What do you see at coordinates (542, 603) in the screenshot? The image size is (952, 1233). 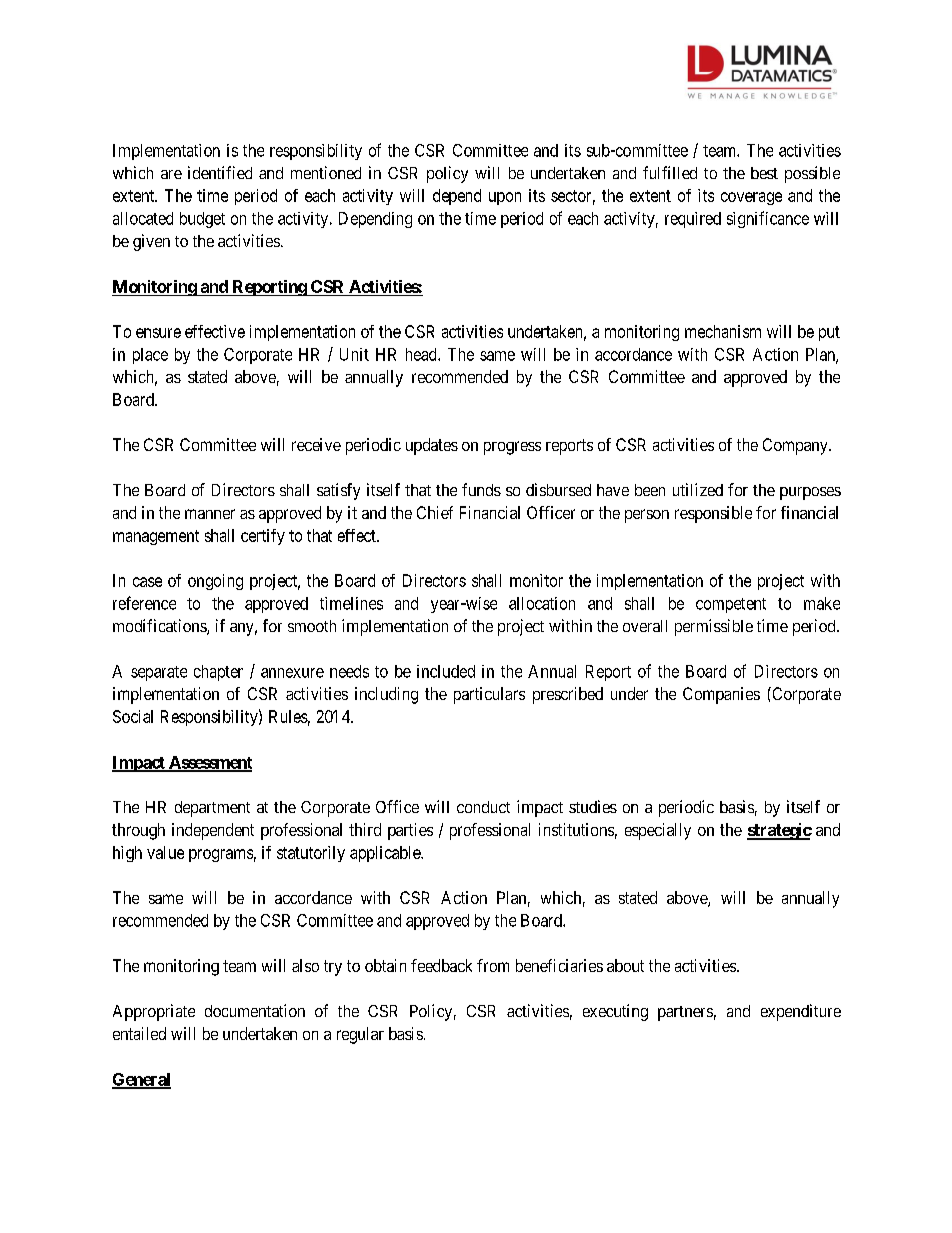 I see `allocation` at bounding box center [542, 603].
